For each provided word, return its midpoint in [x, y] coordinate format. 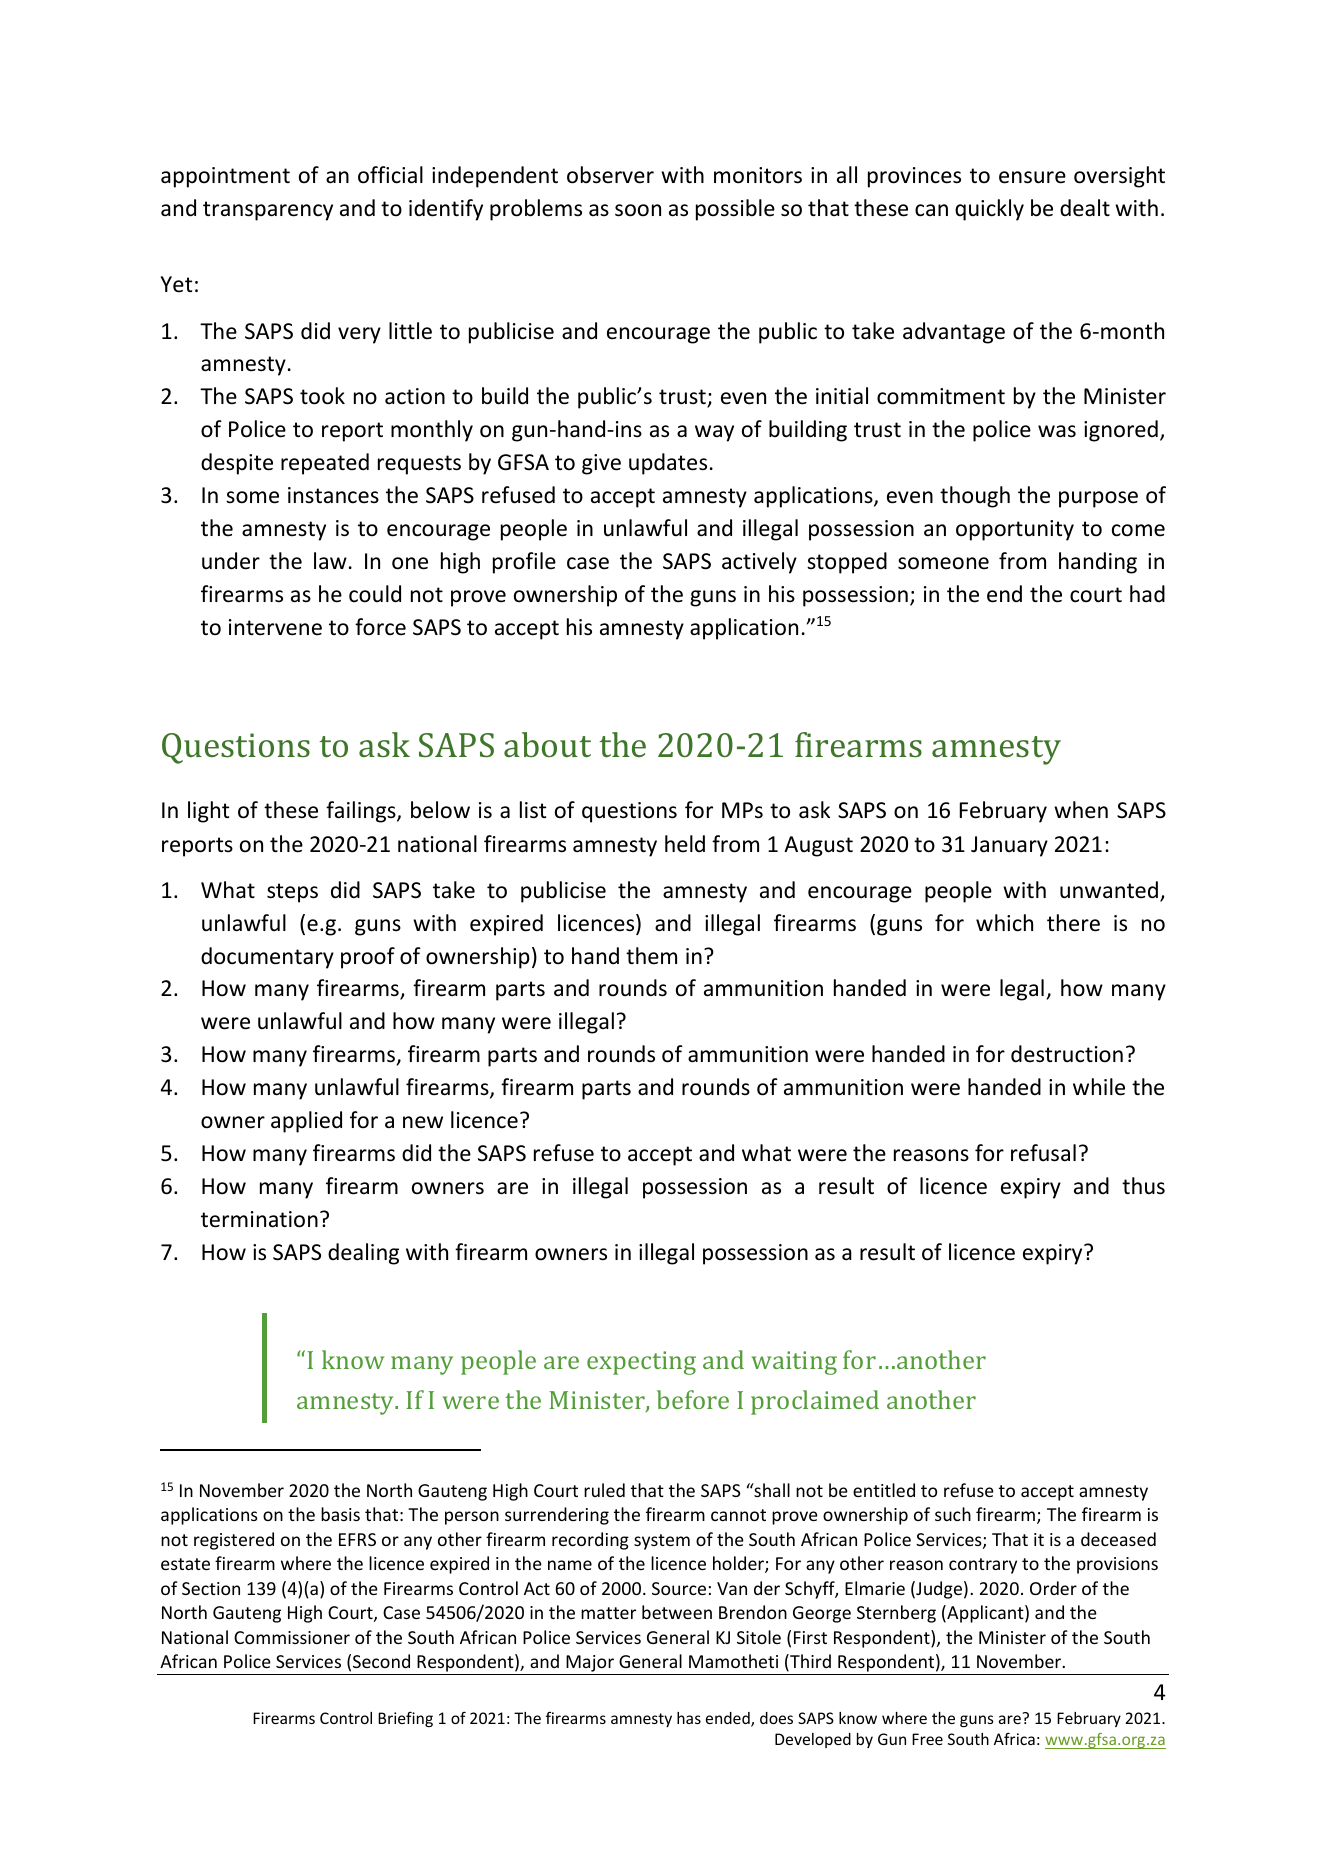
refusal [1043, 1153]
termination [259, 1219]
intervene [275, 627]
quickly [989, 210]
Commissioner [292, 1637]
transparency [268, 211]
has [689, 1718]
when [1081, 810]
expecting [641, 1363]
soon [638, 210]
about [547, 744]
